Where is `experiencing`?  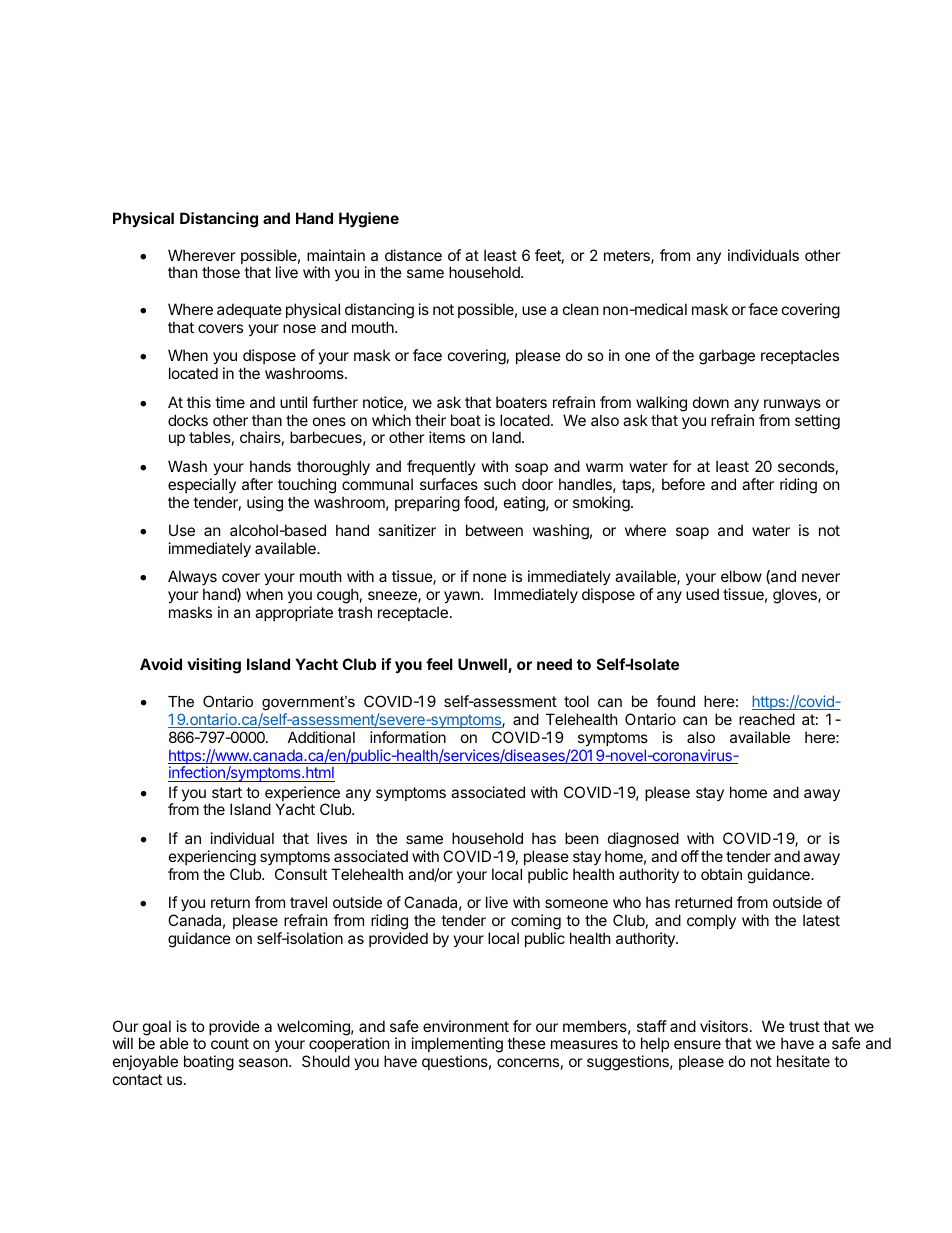 experiencing is located at coordinates (212, 858).
